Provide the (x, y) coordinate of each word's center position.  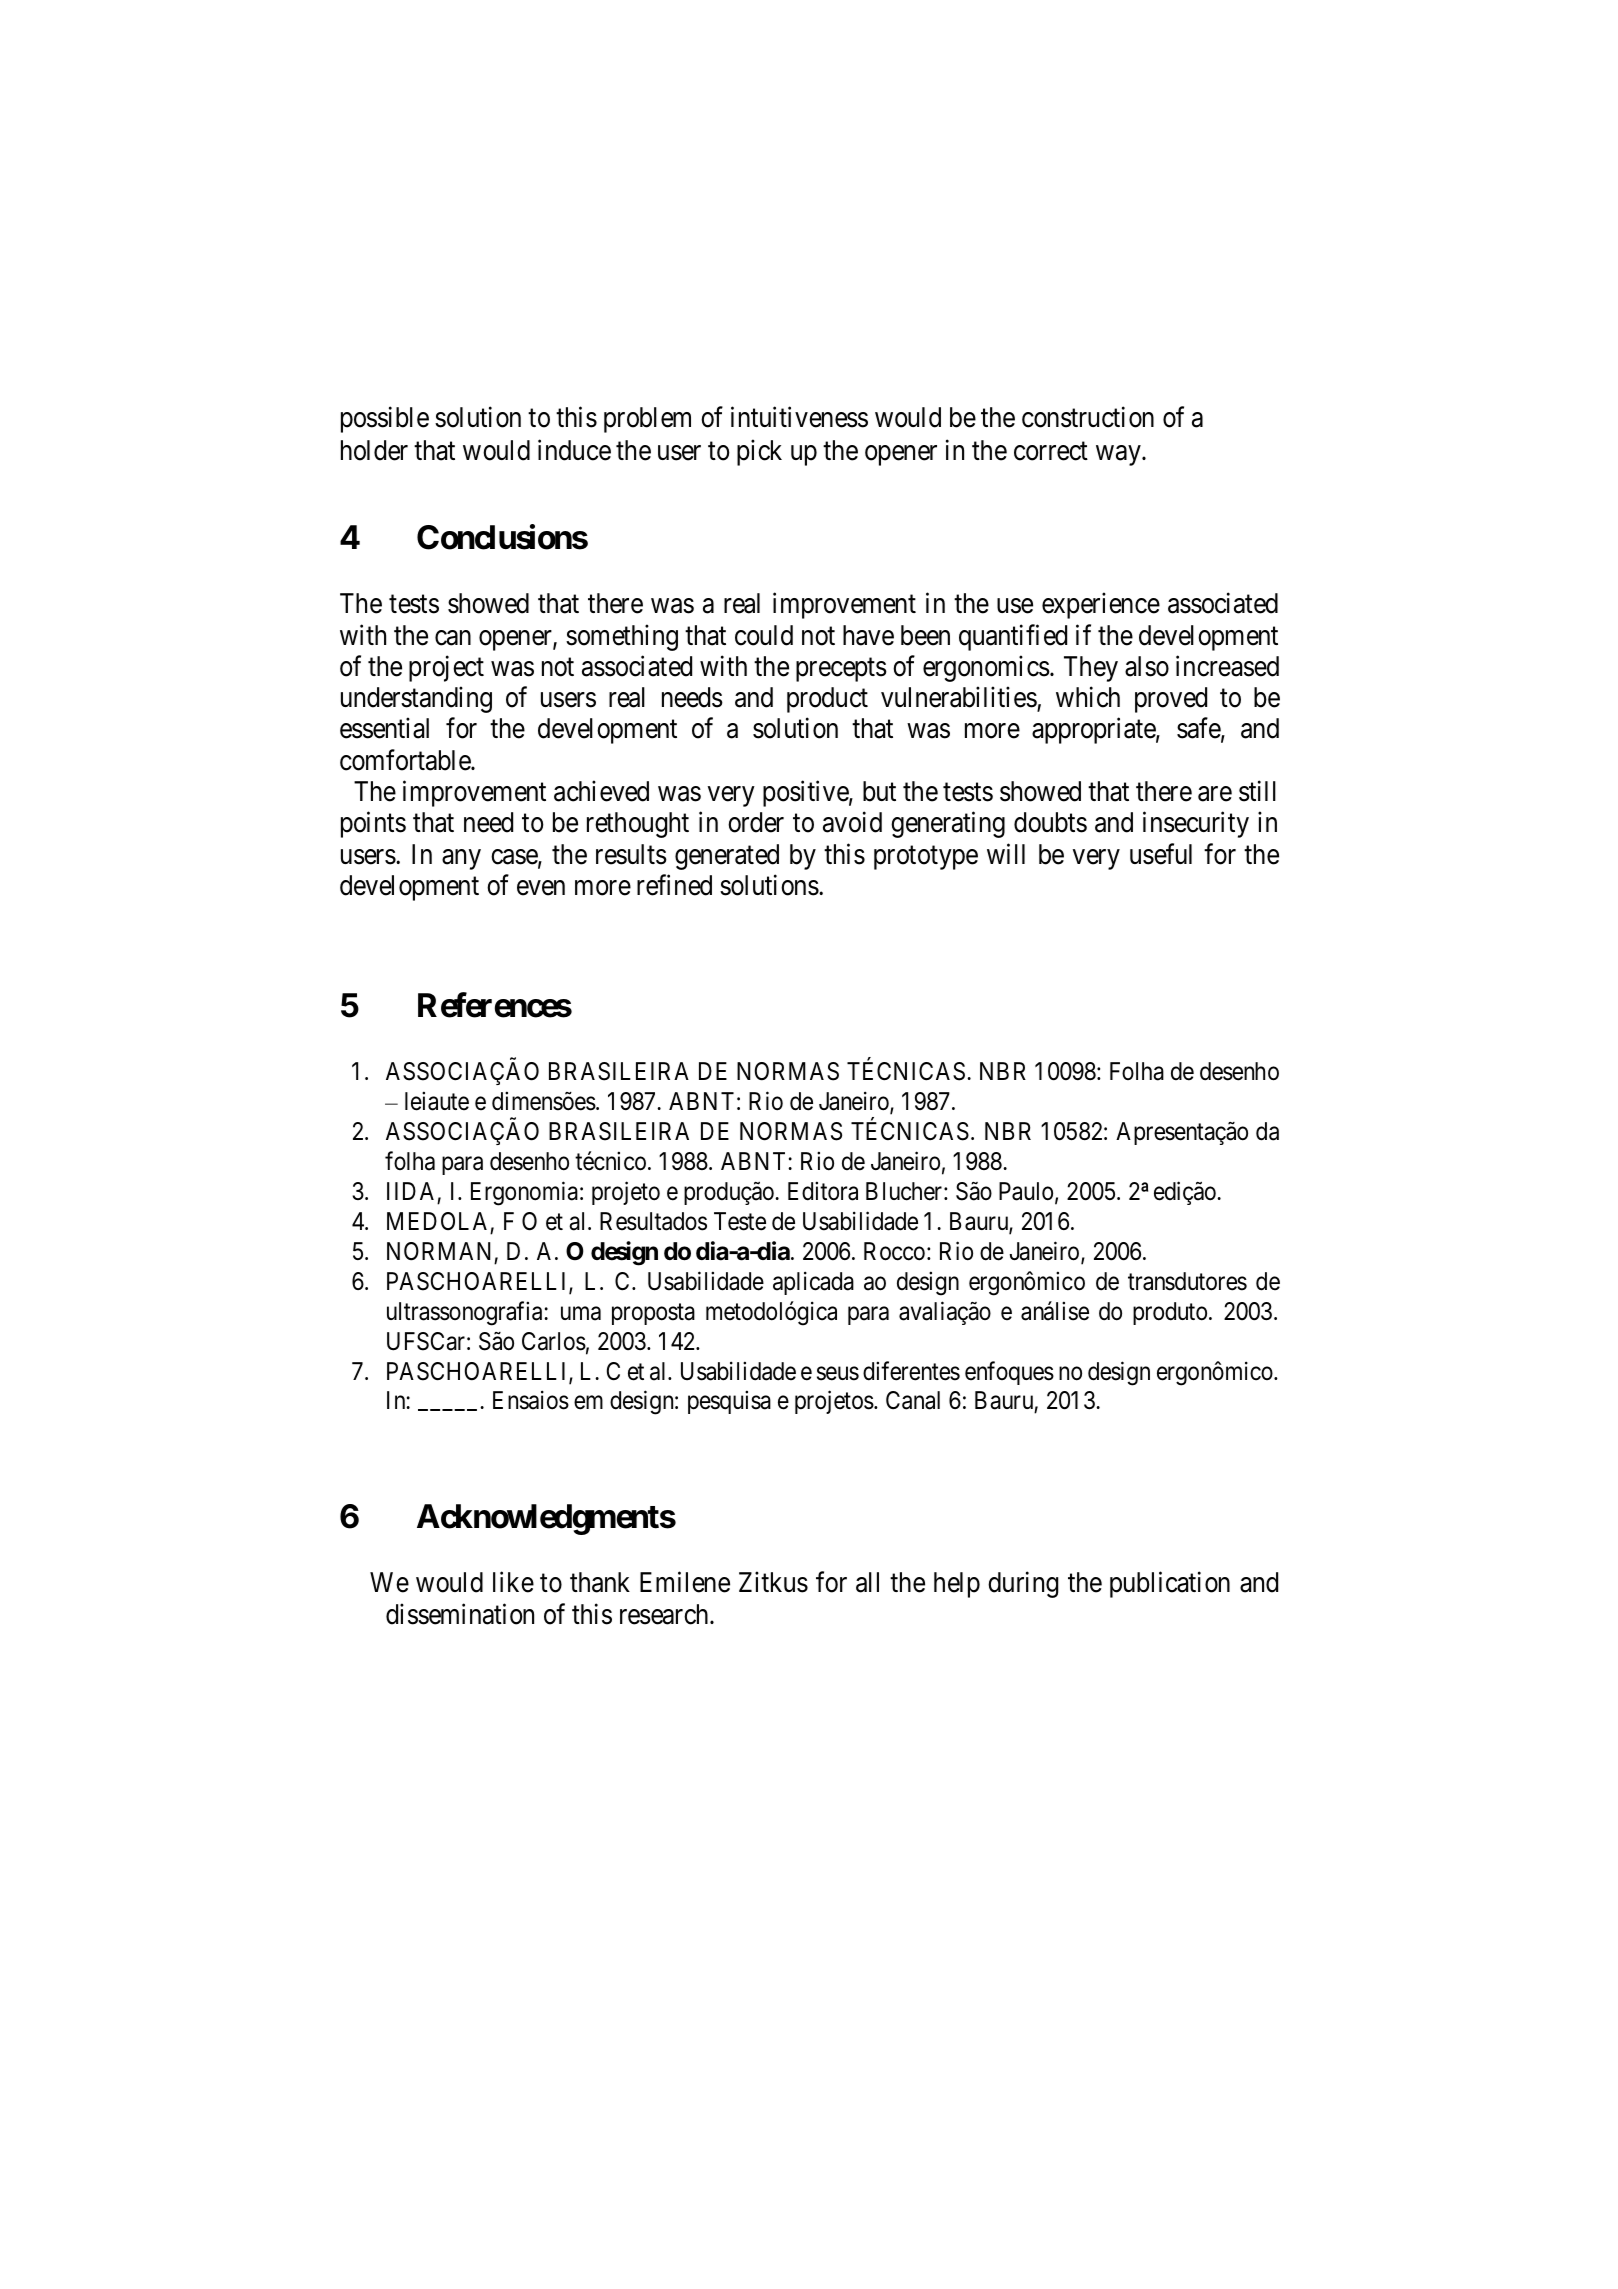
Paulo (1026, 1191)
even (541, 888)
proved (1171, 700)
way (1119, 455)
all (867, 1582)
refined (674, 885)
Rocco (894, 1251)
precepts (841, 670)
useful (1161, 854)
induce (574, 450)
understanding (416, 700)
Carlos (554, 1341)
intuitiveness (799, 417)
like (513, 1582)
